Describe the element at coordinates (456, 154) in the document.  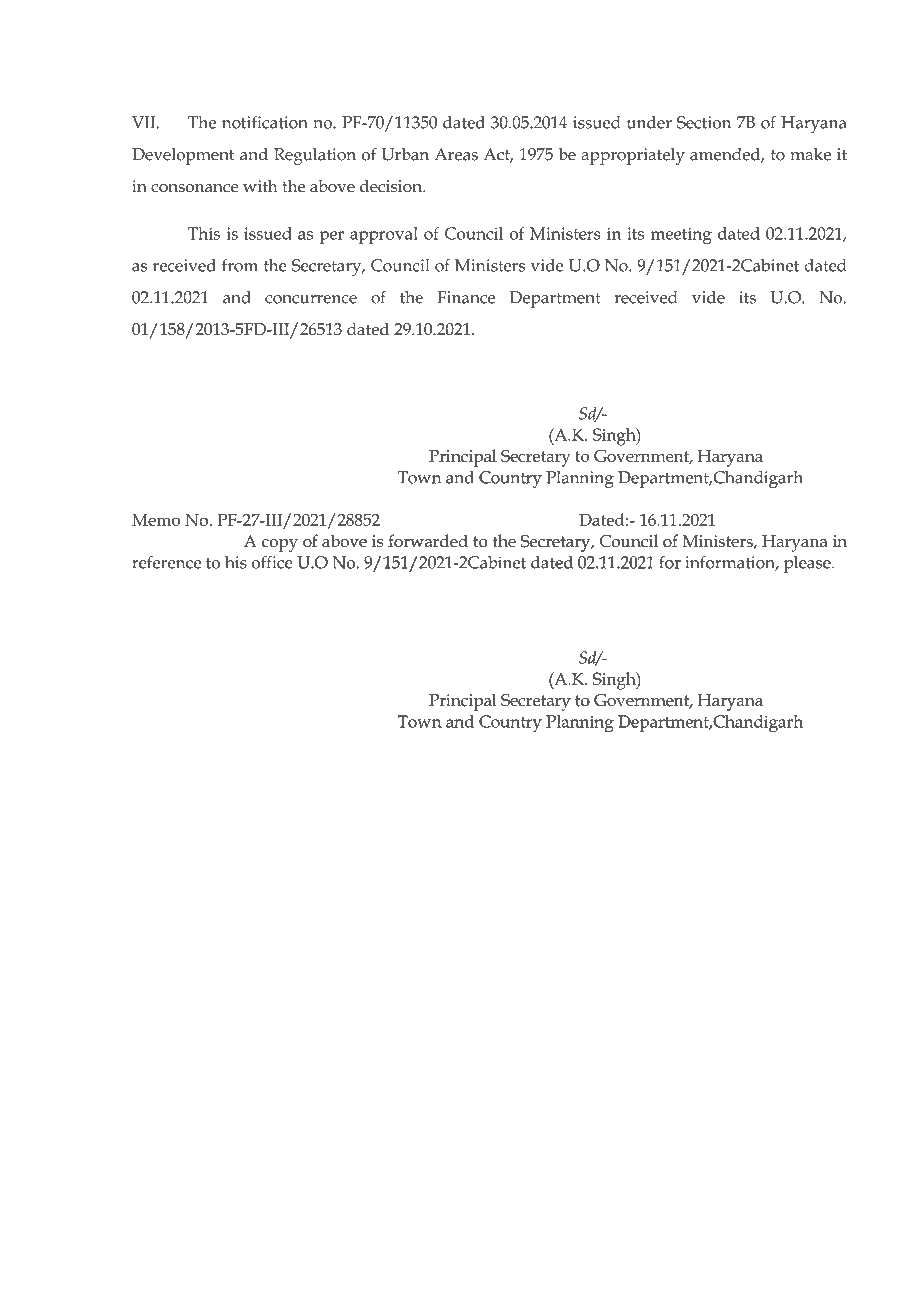
I see `Areas` at that location.
